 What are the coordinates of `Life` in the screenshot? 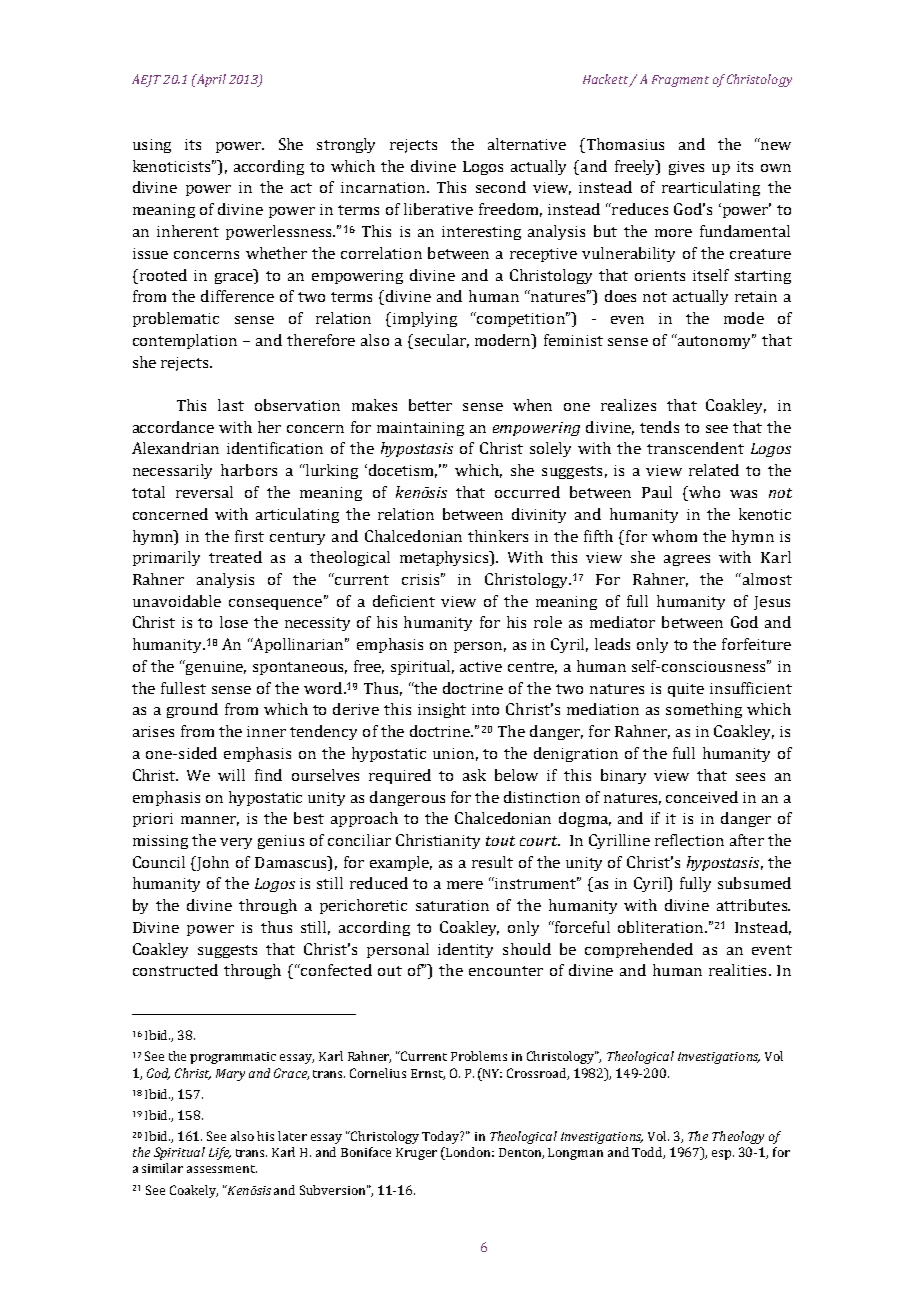 It's located at (220, 1153).
